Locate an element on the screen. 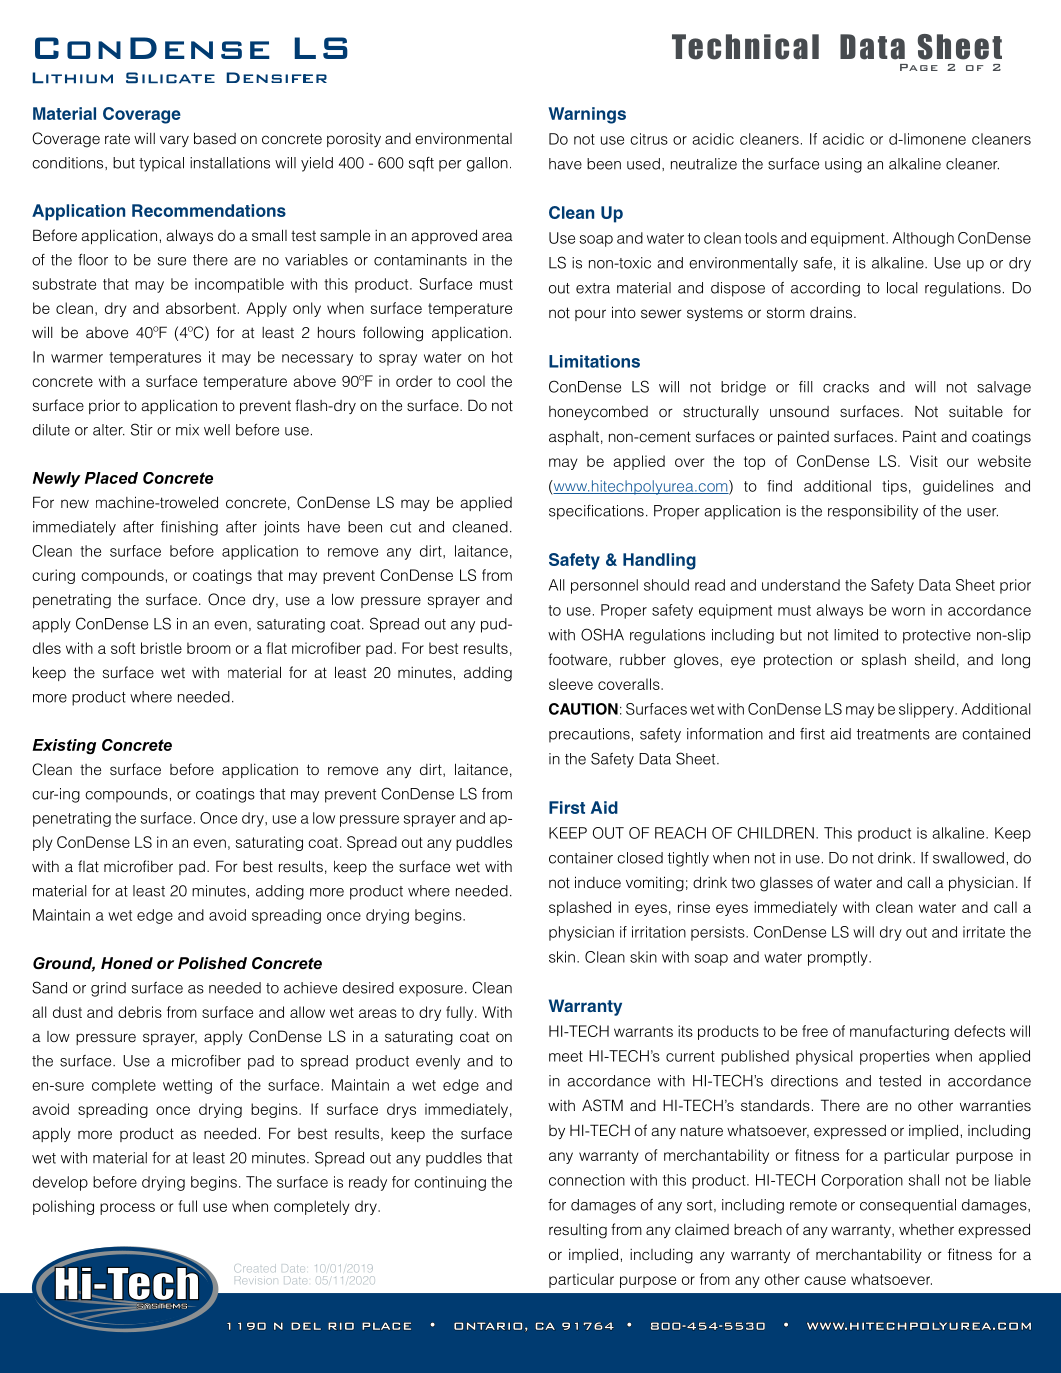 This screenshot has width=1061, height=1373. Silicate is located at coordinates (170, 78).
